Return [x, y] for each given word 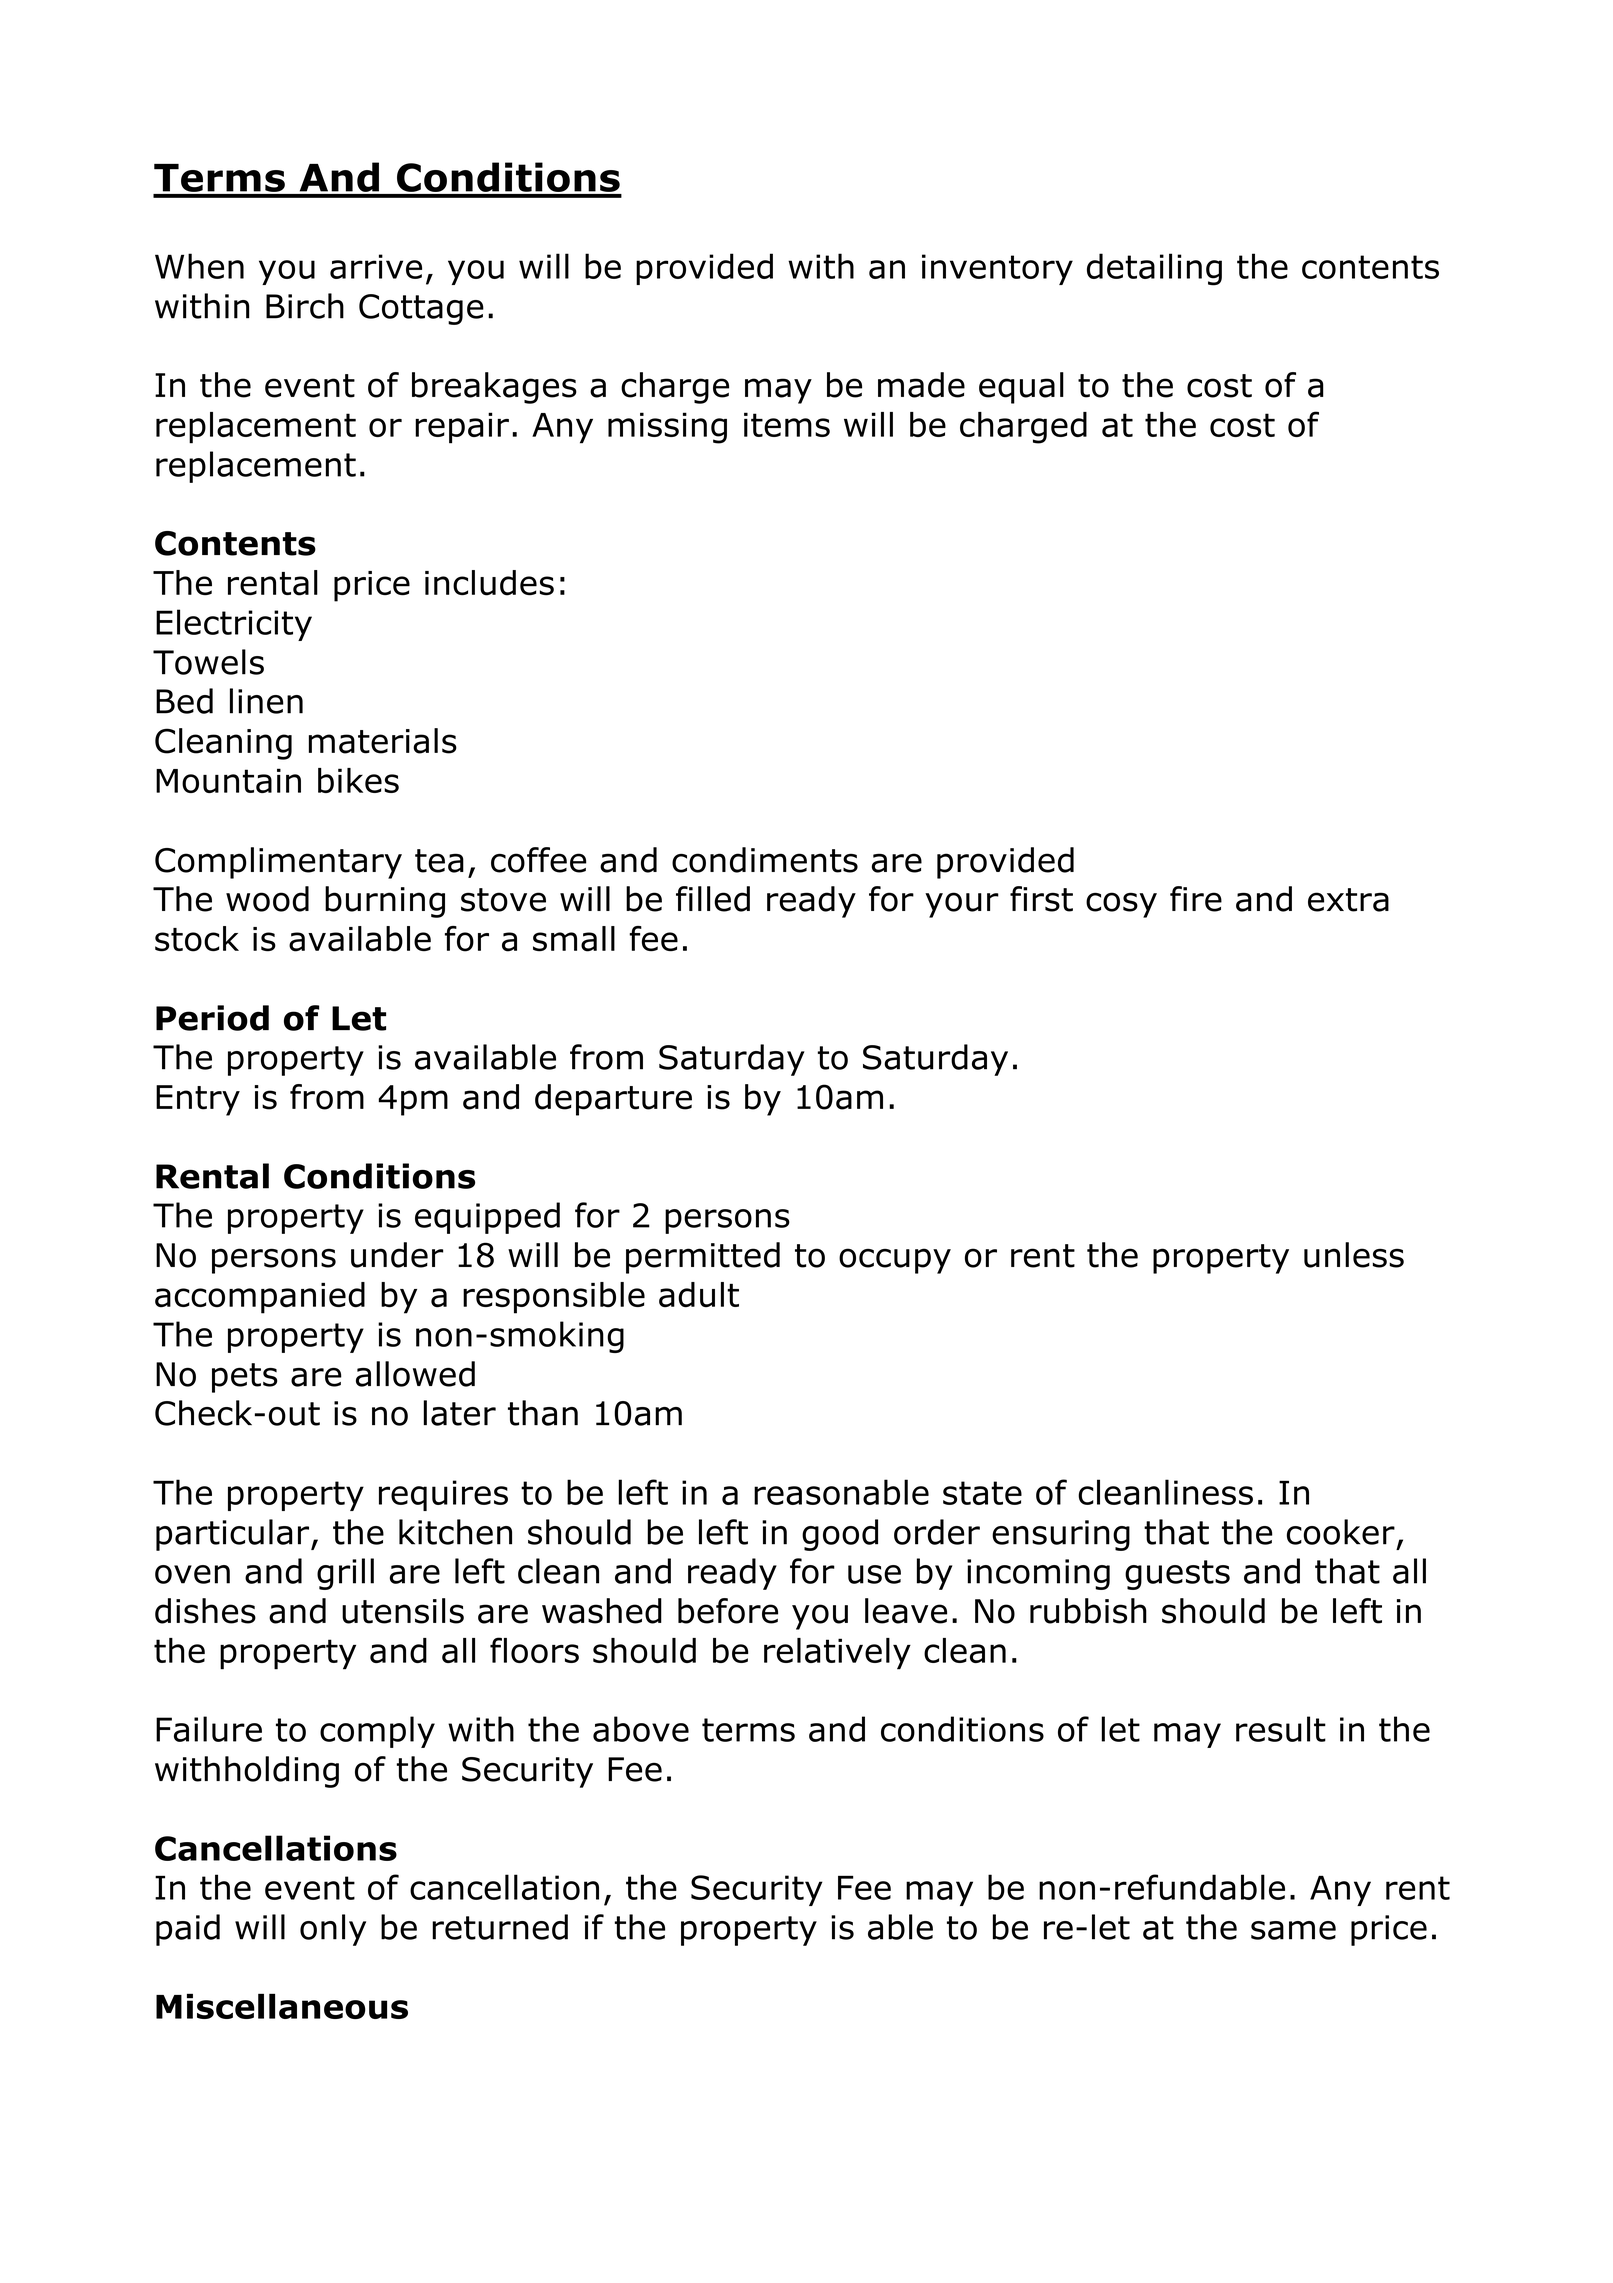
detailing [1154, 269]
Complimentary [278, 863]
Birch [305, 306]
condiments [765, 860]
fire [1196, 899]
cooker [1341, 1532]
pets [244, 1378]
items [787, 424]
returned [500, 1927]
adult [699, 1295]
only [333, 1930]
